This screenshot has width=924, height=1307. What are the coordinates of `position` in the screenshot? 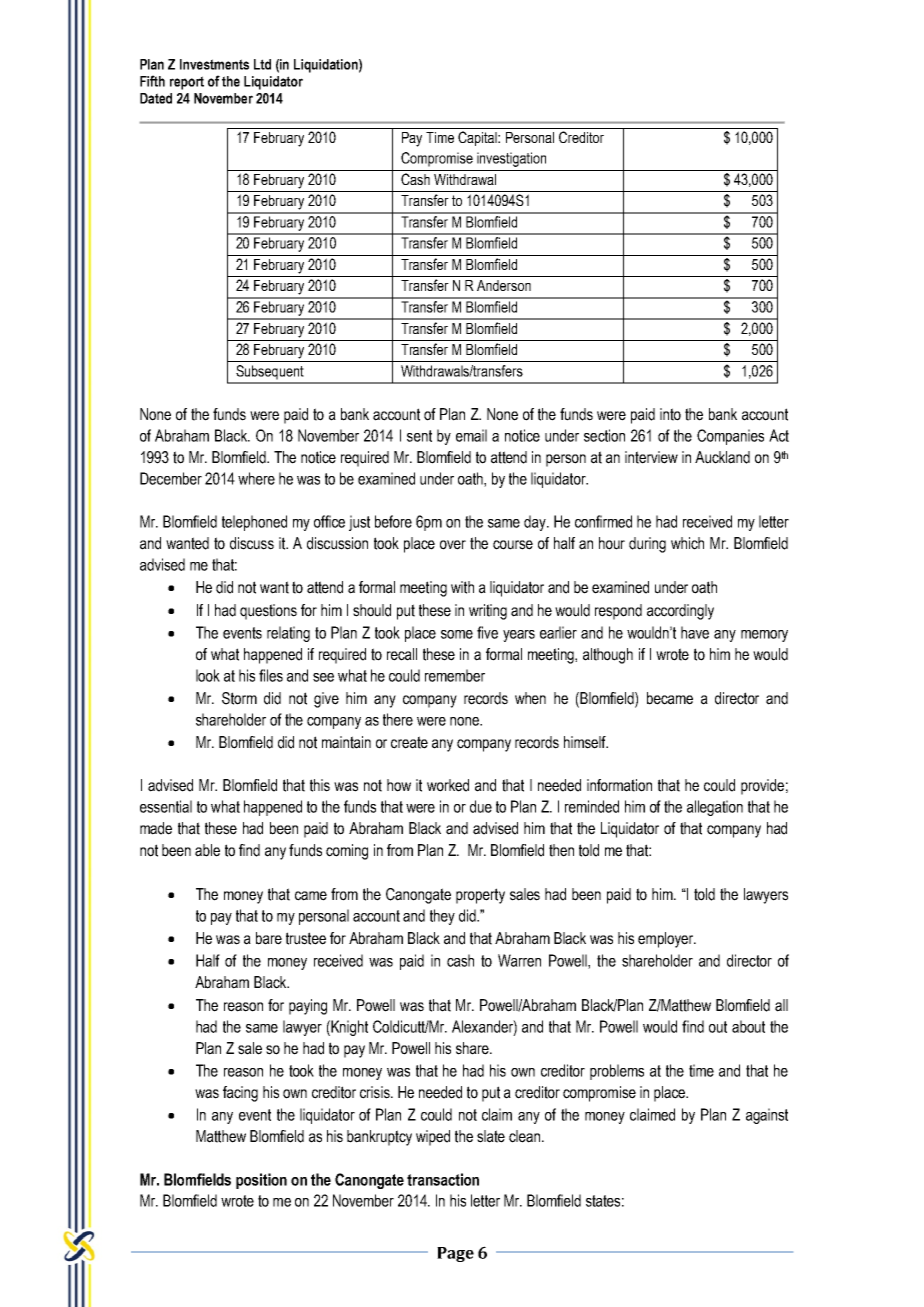 It's located at (261, 1181).
